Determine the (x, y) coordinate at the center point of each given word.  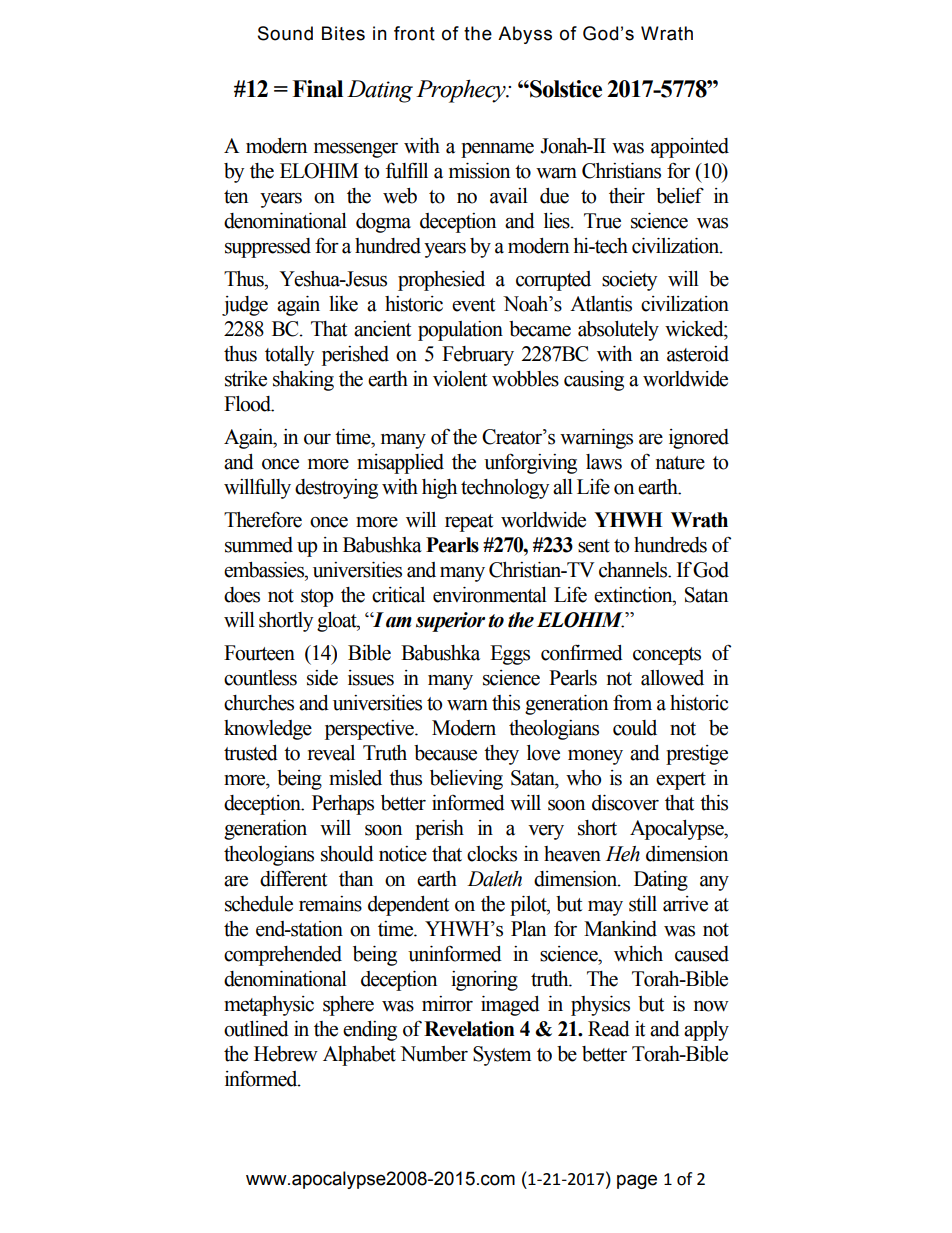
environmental (490, 595)
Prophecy (462, 91)
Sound (285, 33)
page (637, 1181)
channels (634, 570)
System (502, 1056)
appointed (690, 148)
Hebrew (286, 1054)
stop (317, 598)
